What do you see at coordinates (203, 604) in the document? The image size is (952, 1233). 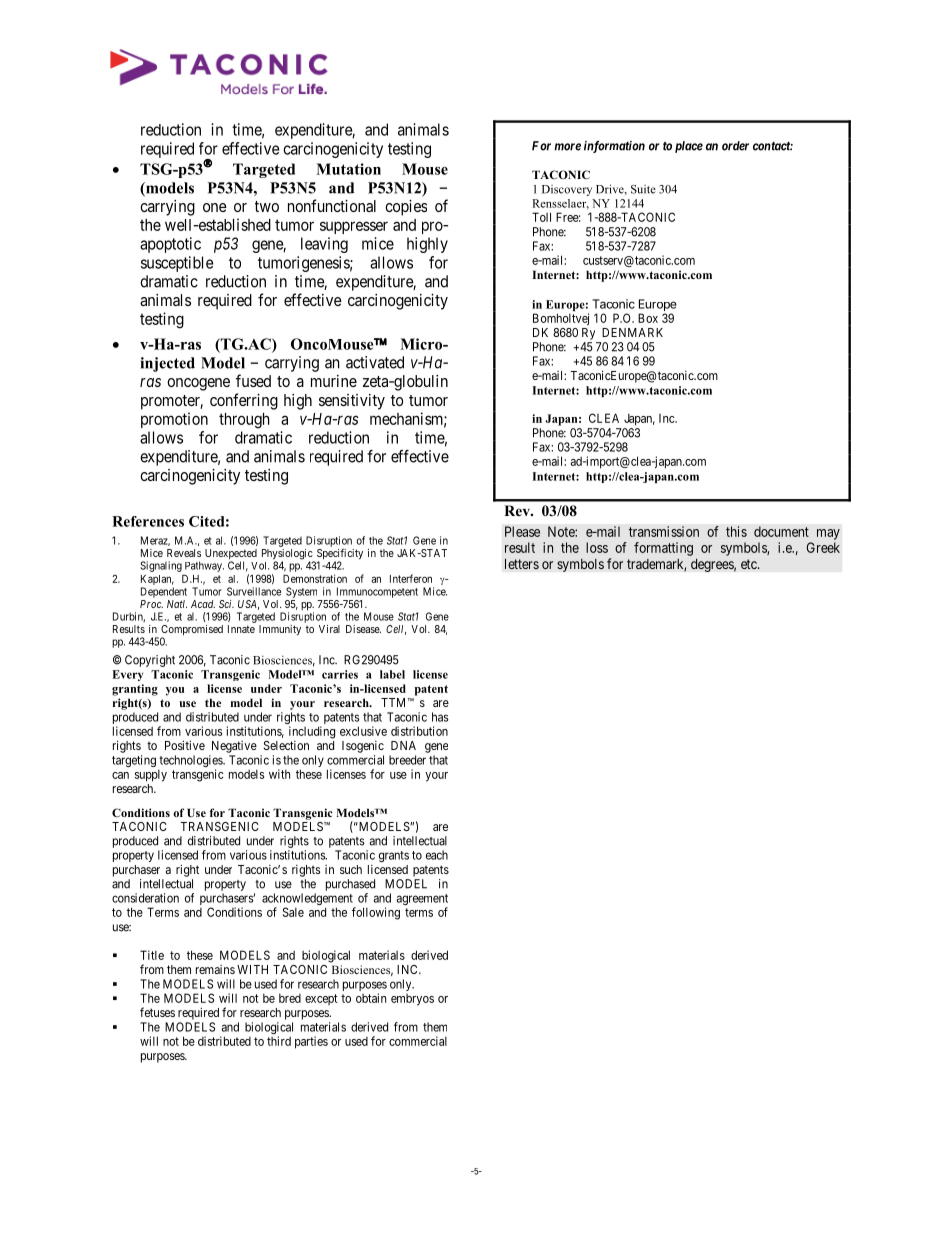 I see `Acad` at bounding box center [203, 604].
